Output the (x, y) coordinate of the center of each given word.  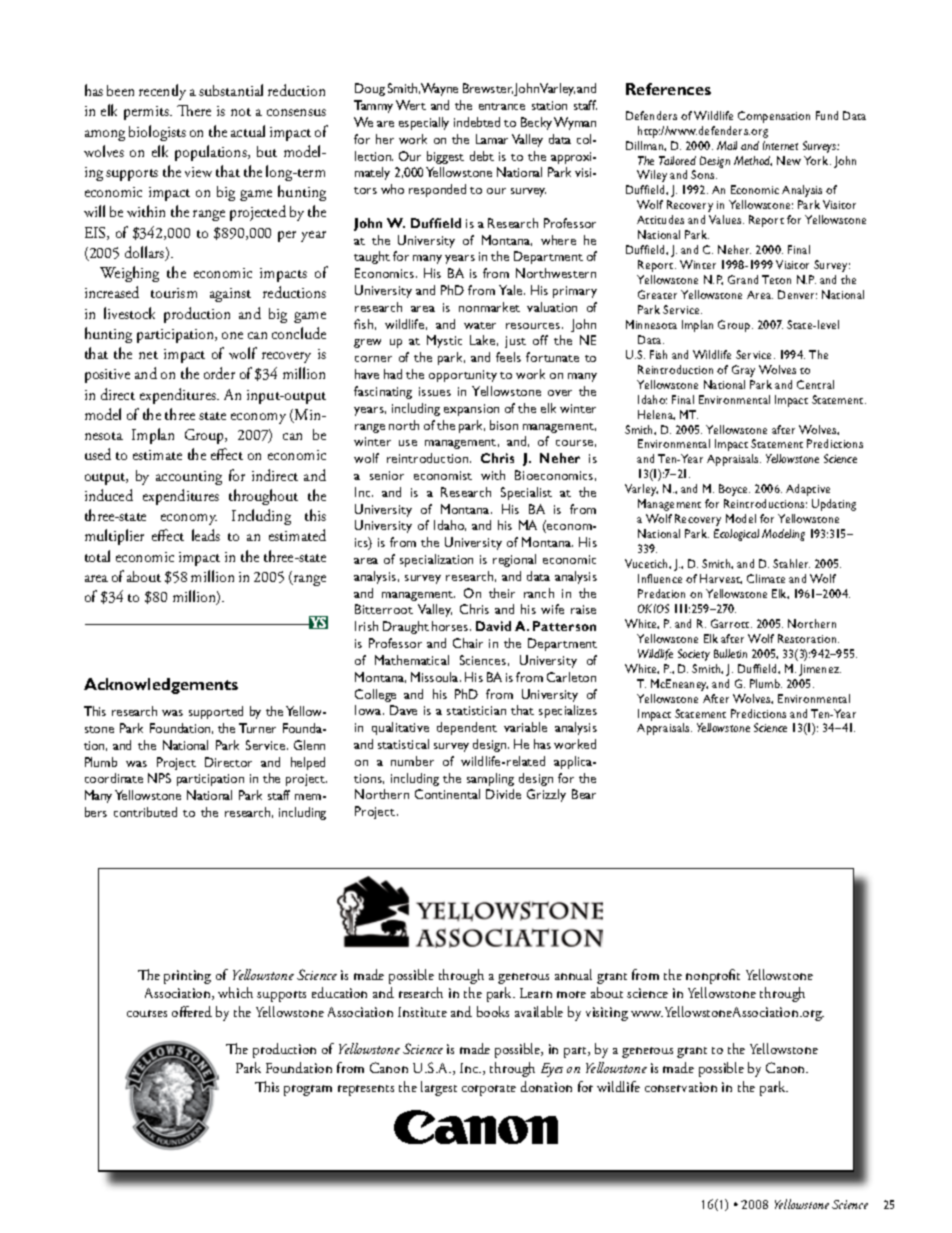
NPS (159, 778)
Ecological (736, 535)
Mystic (444, 341)
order (219, 373)
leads (206, 535)
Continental (447, 794)
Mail (727, 145)
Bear (584, 794)
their (502, 593)
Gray (743, 371)
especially (424, 123)
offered (192, 1011)
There (194, 110)
